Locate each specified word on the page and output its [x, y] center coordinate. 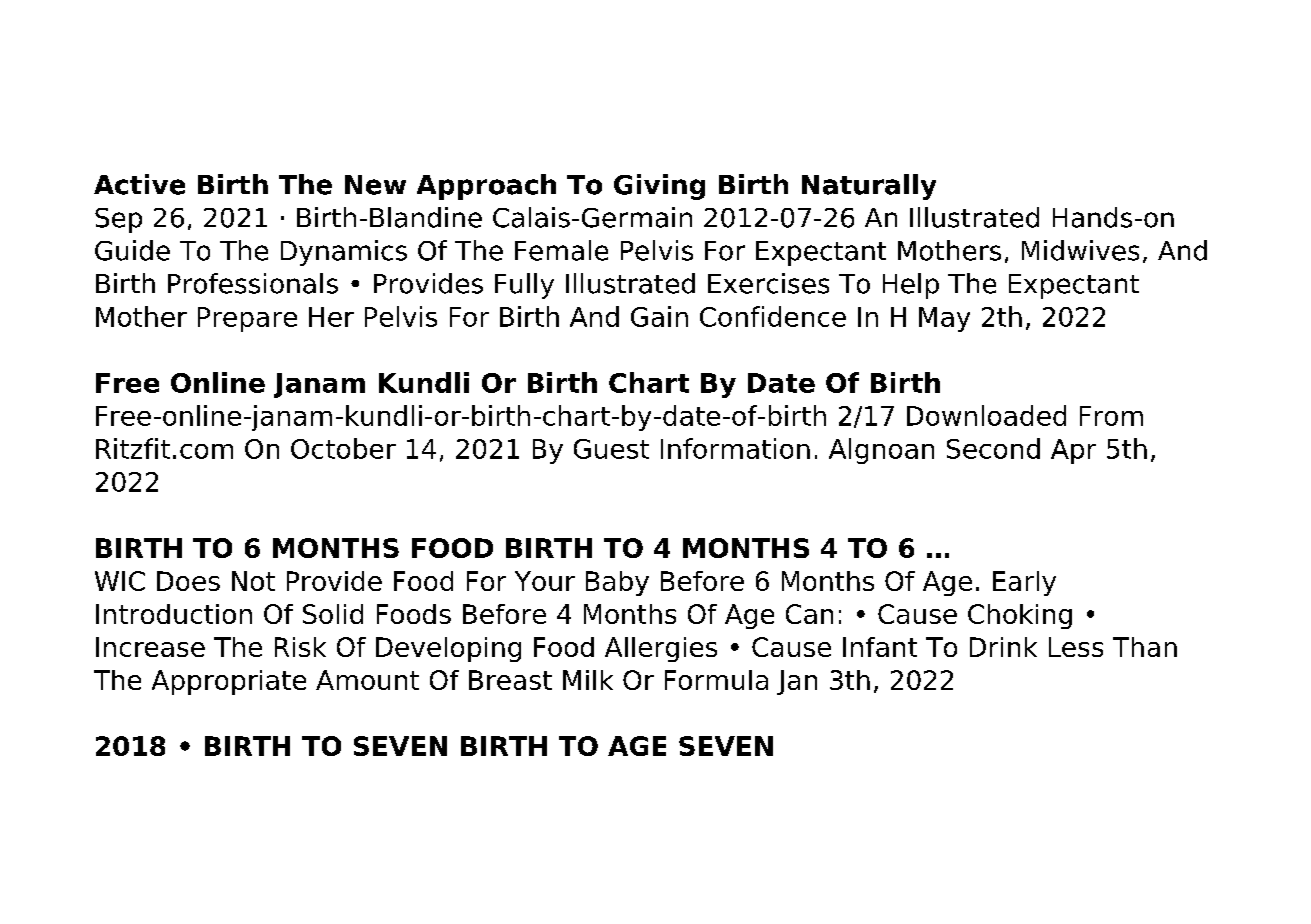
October [343, 448]
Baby [617, 583]
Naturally [869, 187]
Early [1024, 583]
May [944, 319]
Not [253, 581]
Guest [611, 449]
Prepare [247, 319]
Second [993, 448]
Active [139, 184]
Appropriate [229, 682]
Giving [659, 187]
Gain [659, 316]
